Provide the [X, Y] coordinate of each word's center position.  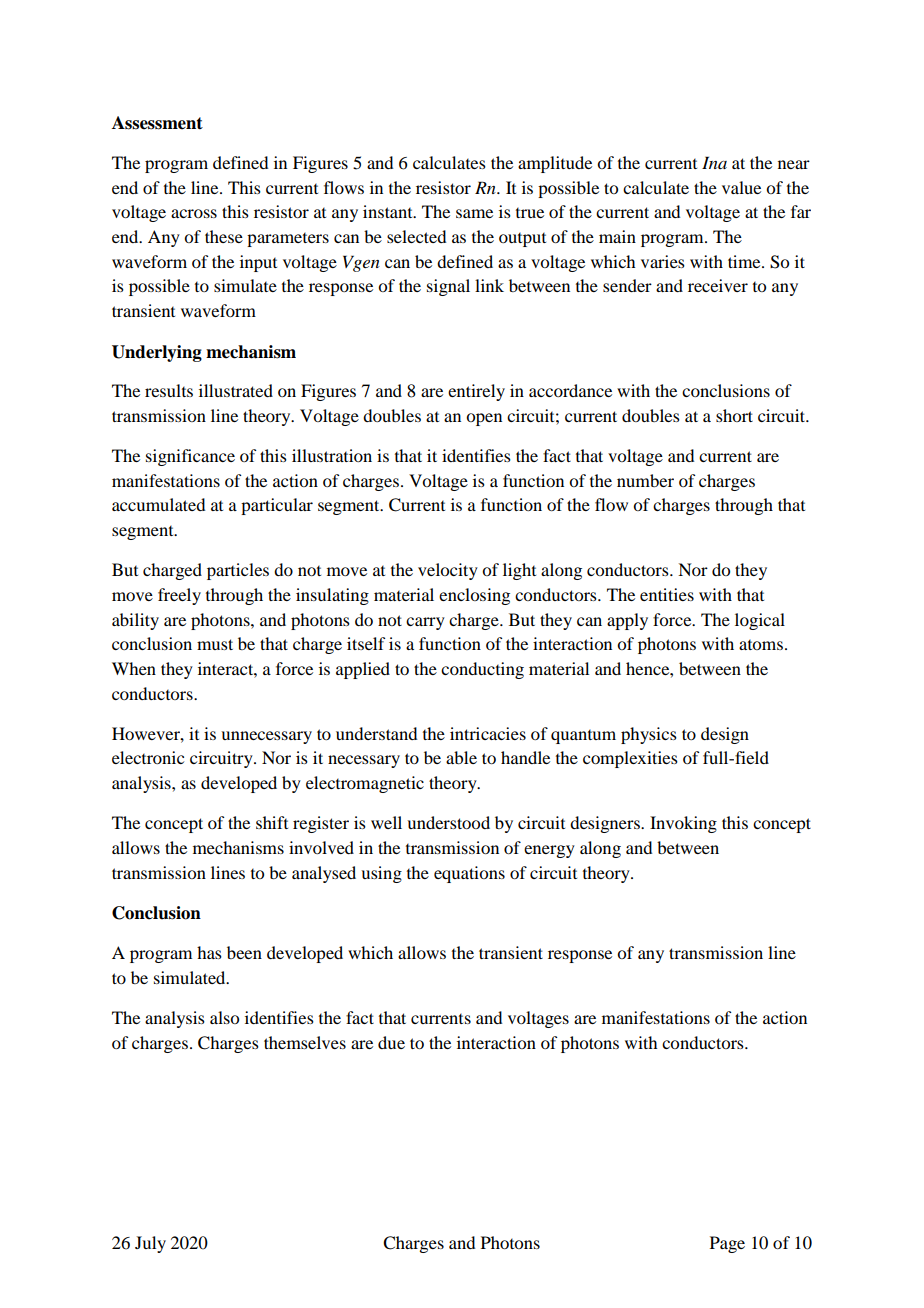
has [209, 952]
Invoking [683, 824]
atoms [761, 645]
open [484, 419]
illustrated [236, 390]
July [150, 1244]
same [474, 213]
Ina [714, 162]
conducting [482, 670]
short [734, 415]
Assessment [157, 123]
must [215, 644]
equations [469, 874]
